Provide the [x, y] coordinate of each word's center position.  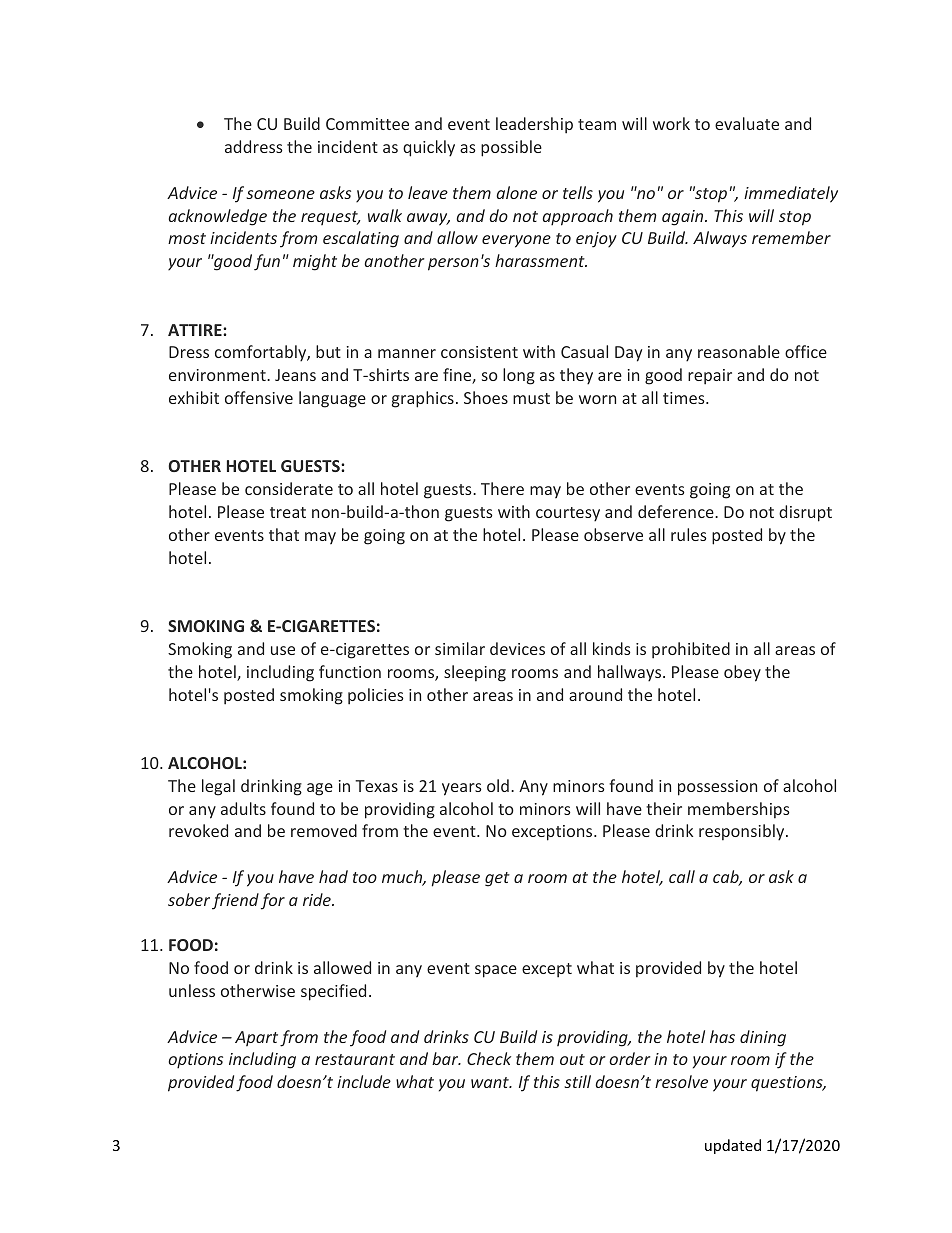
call [682, 876]
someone [280, 194]
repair [710, 377]
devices [517, 648]
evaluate [747, 123]
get [497, 879]
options [195, 1061]
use [283, 650]
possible [511, 148]
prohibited [691, 650]
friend [235, 901]
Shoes [486, 397]
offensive [259, 397]
